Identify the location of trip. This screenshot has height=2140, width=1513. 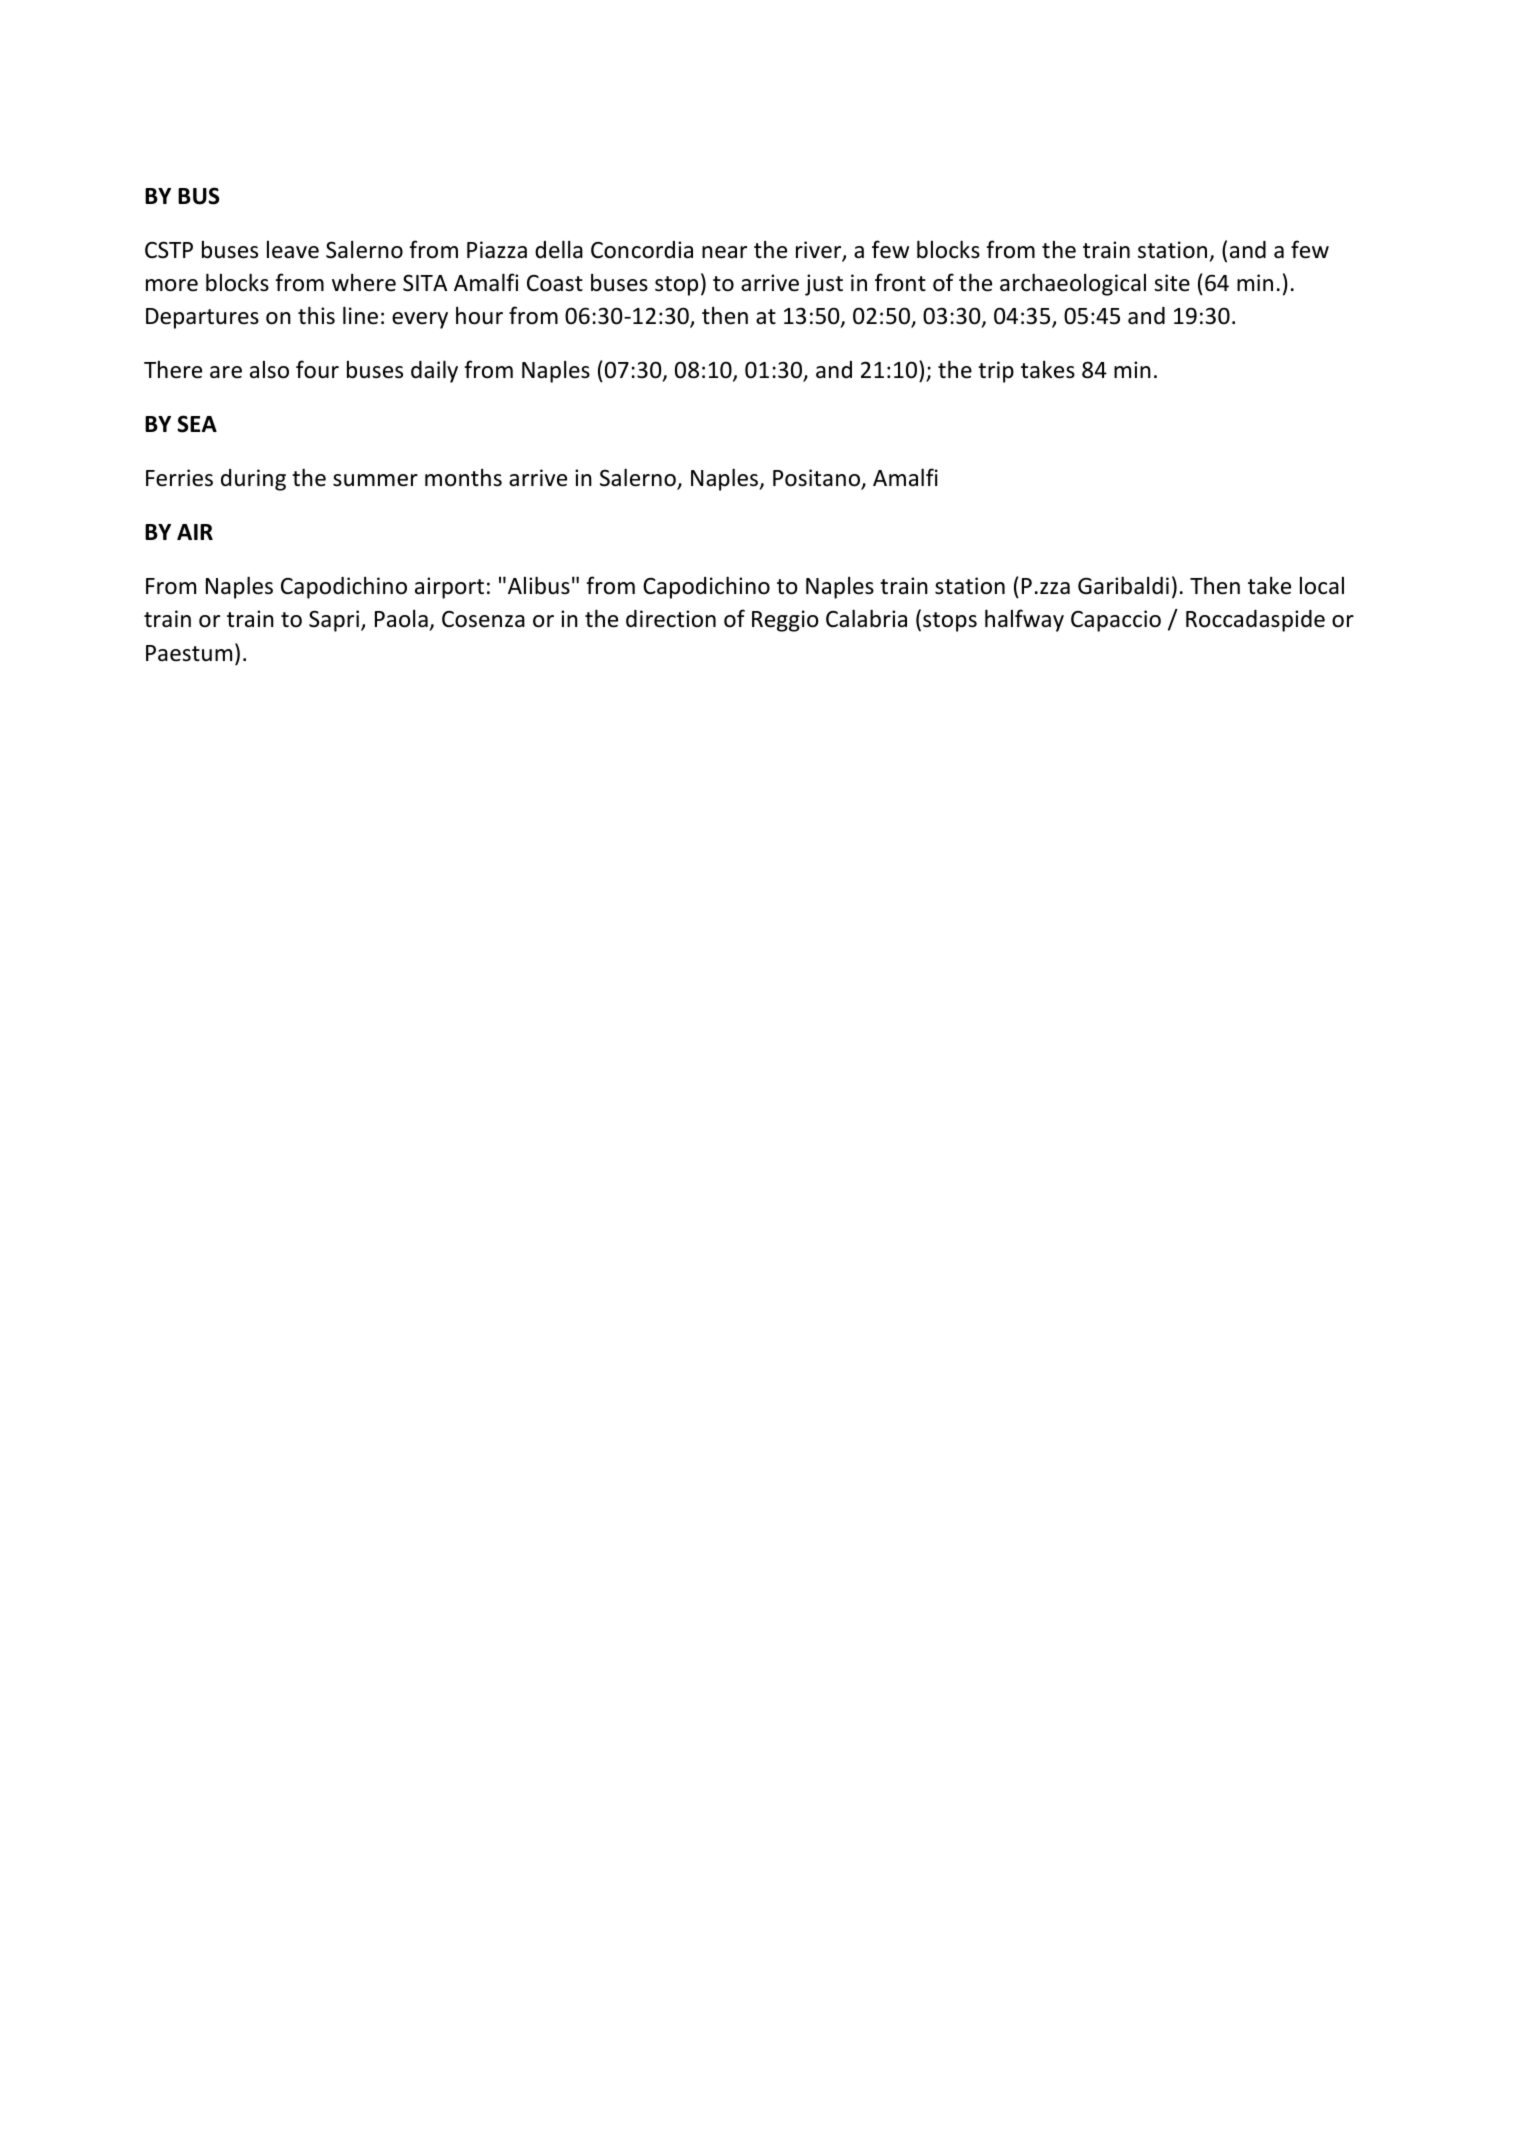
(996, 372).
